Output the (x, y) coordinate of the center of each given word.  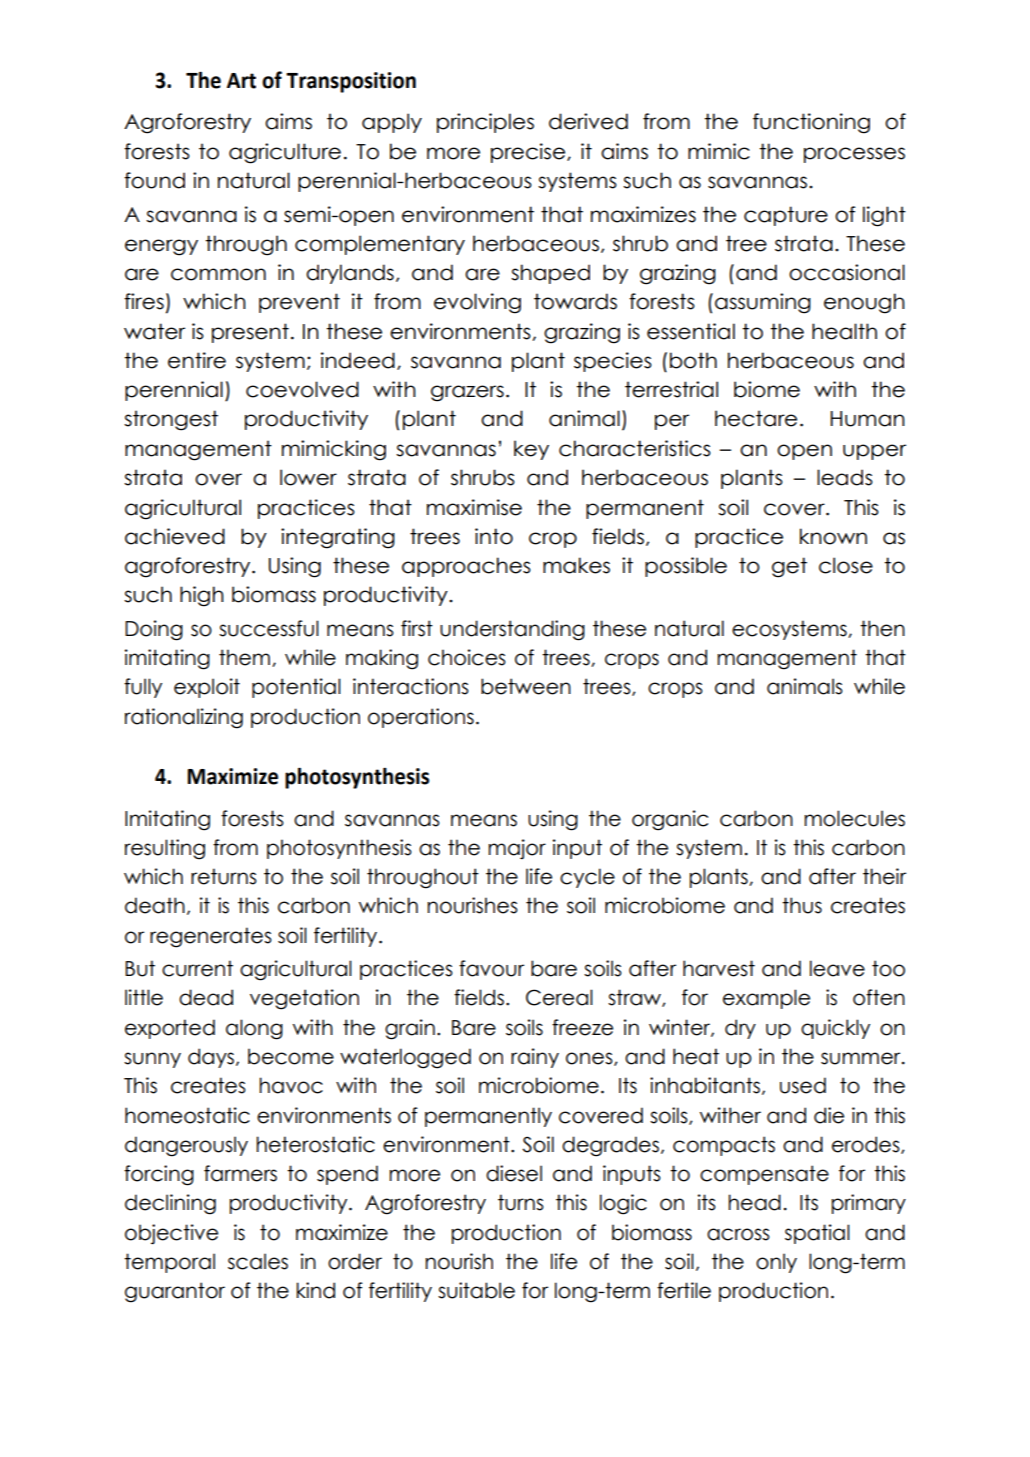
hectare (756, 418)
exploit (207, 688)
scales (258, 1261)
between (526, 686)
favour (491, 968)
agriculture (285, 153)
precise (529, 153)
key (531, 450)
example (766, 999)
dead (206, 997)
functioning (811, 123)
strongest (171, 420)
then (882, 628)
